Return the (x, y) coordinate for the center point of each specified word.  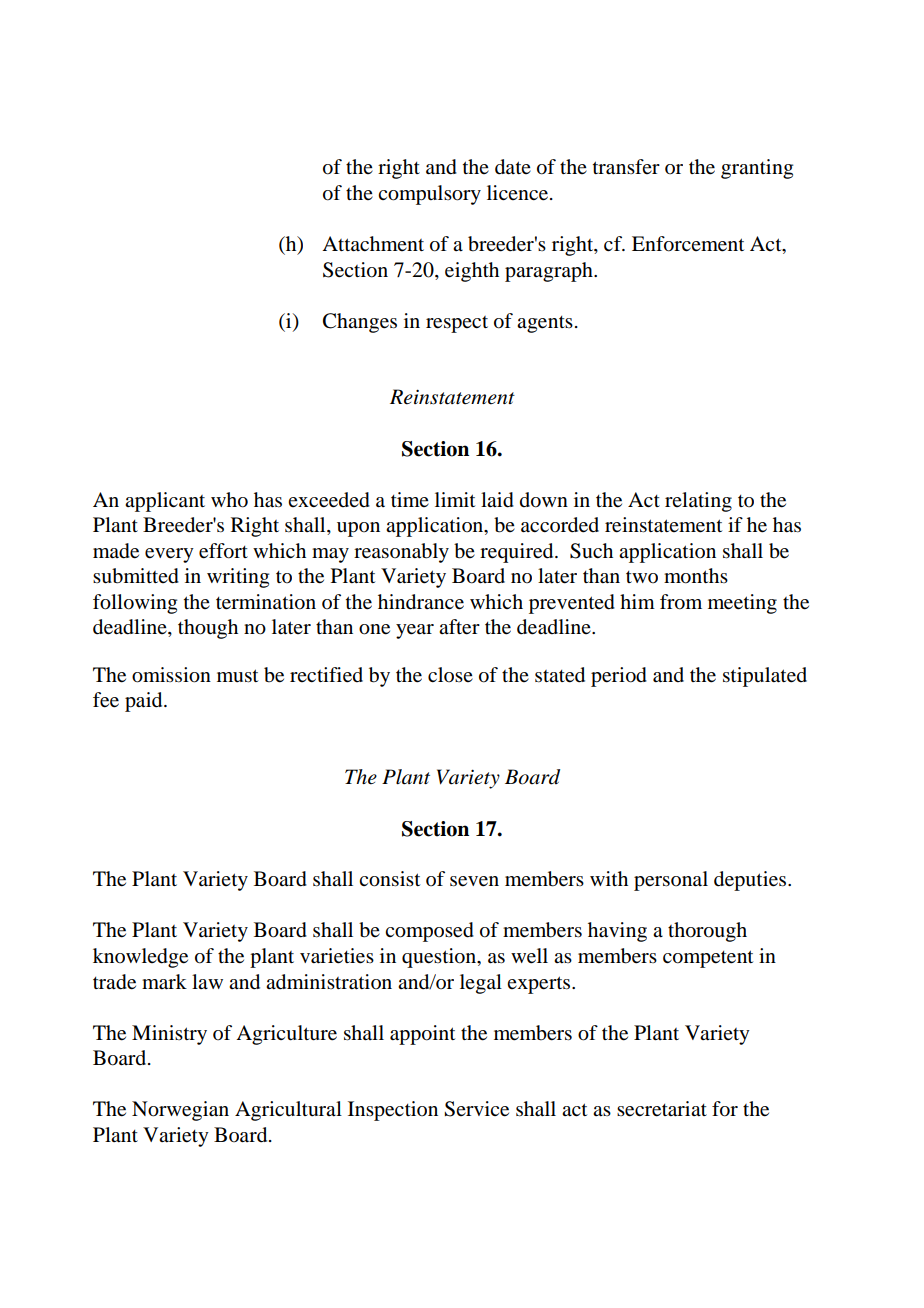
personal (671, 881)
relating (698, 502)
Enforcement (688, 244)
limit (455, 499)
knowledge (140, 958)
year (415, 631)
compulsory (429, 195)
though (208, 629)
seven (474, 881)
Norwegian (180, 1111)
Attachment (373, 243)
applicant (165, 502)
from (681, 602)
